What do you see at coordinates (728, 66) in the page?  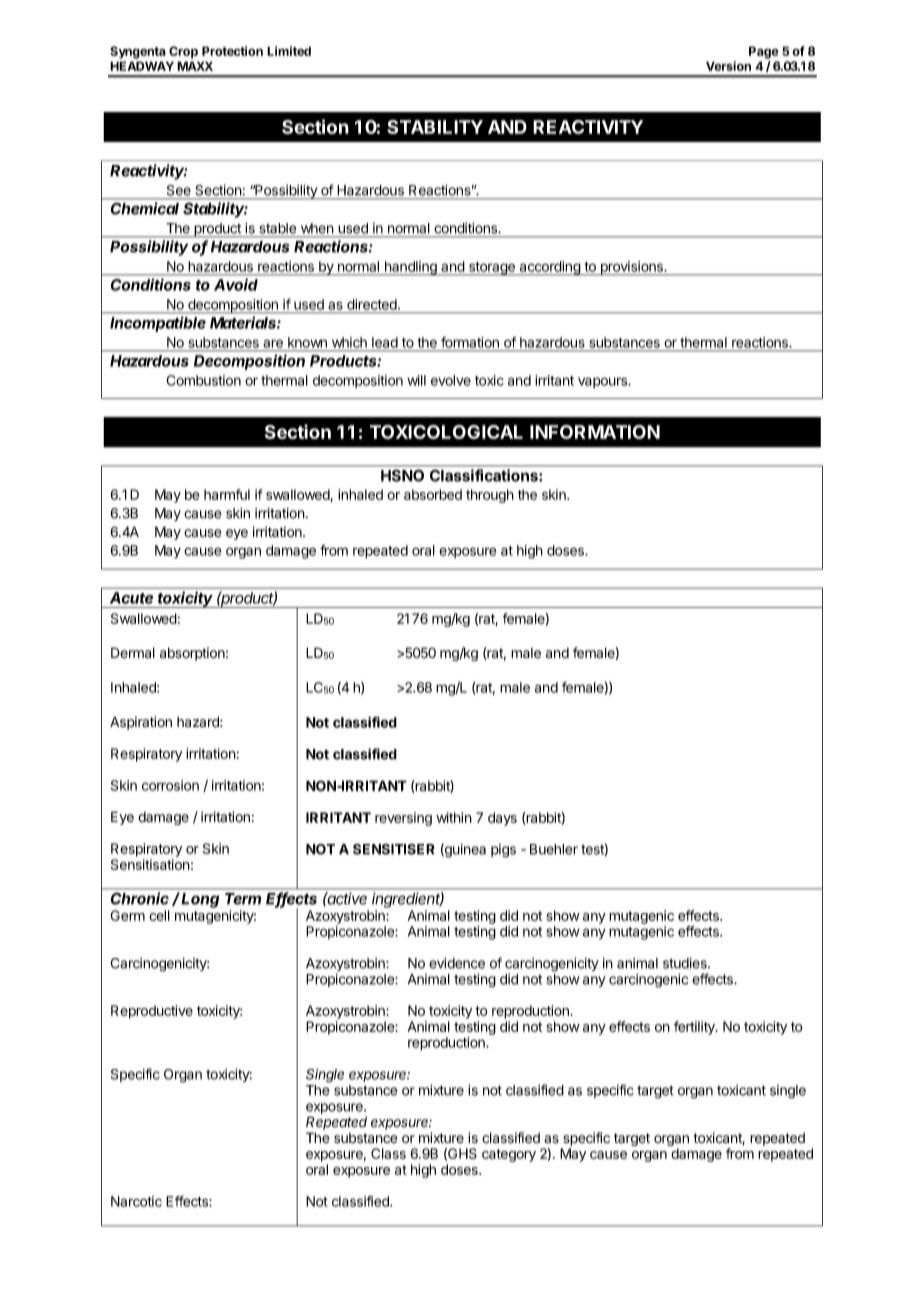 I see `Version` at bounding box center [728, 66].
